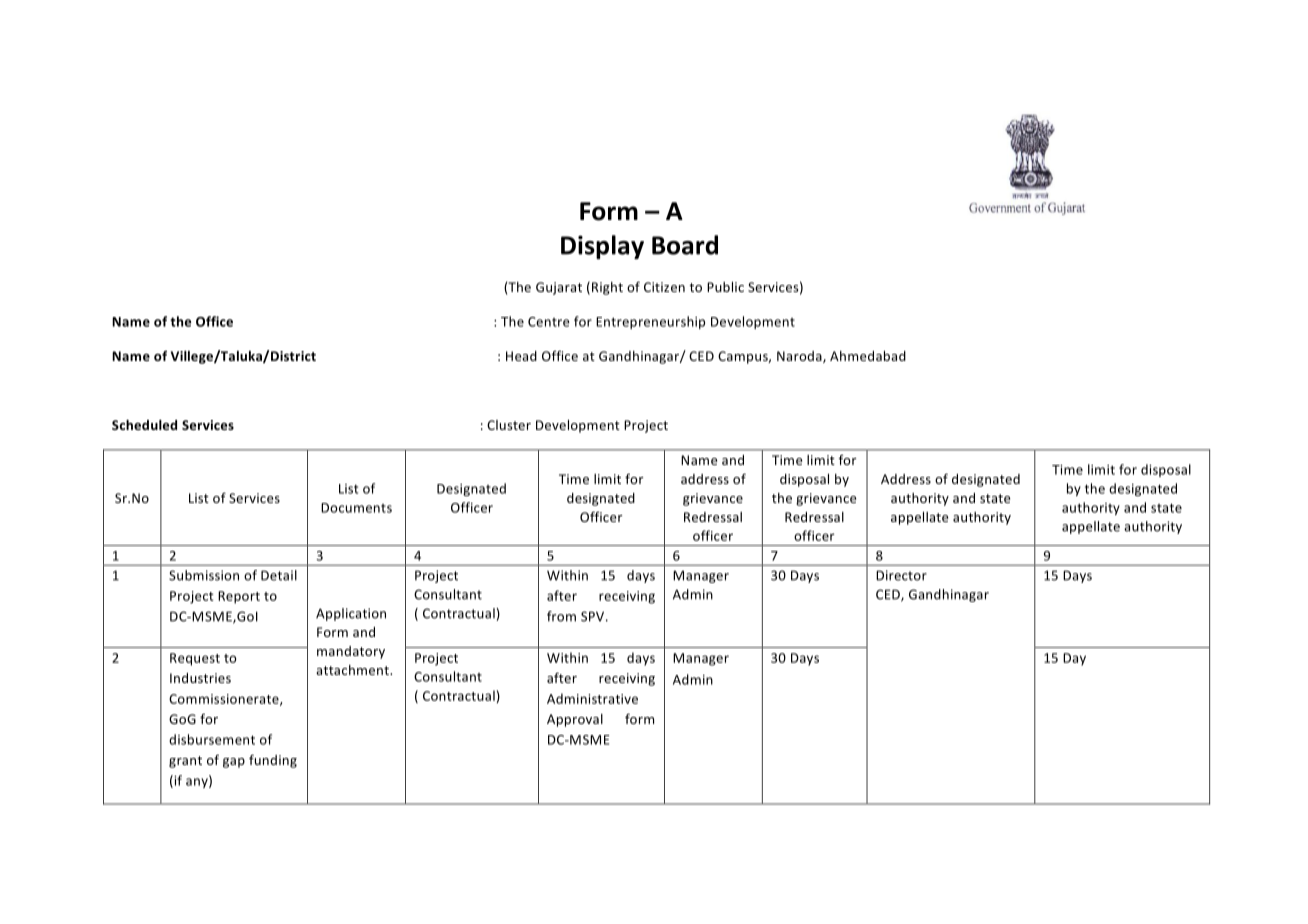  I want to click on Public, so click(725, 287).
